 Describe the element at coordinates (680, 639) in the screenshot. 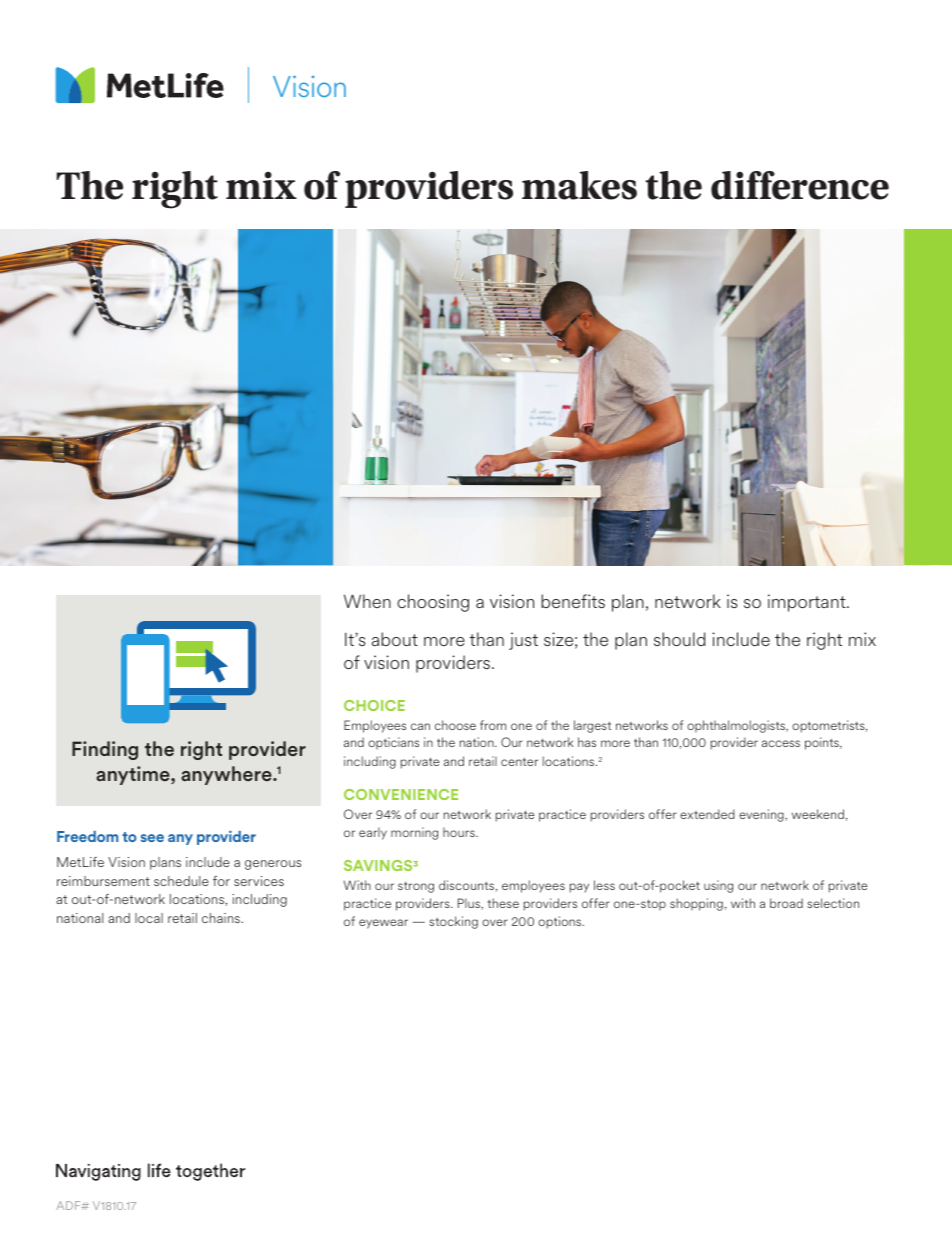

I see `should` at that location.
